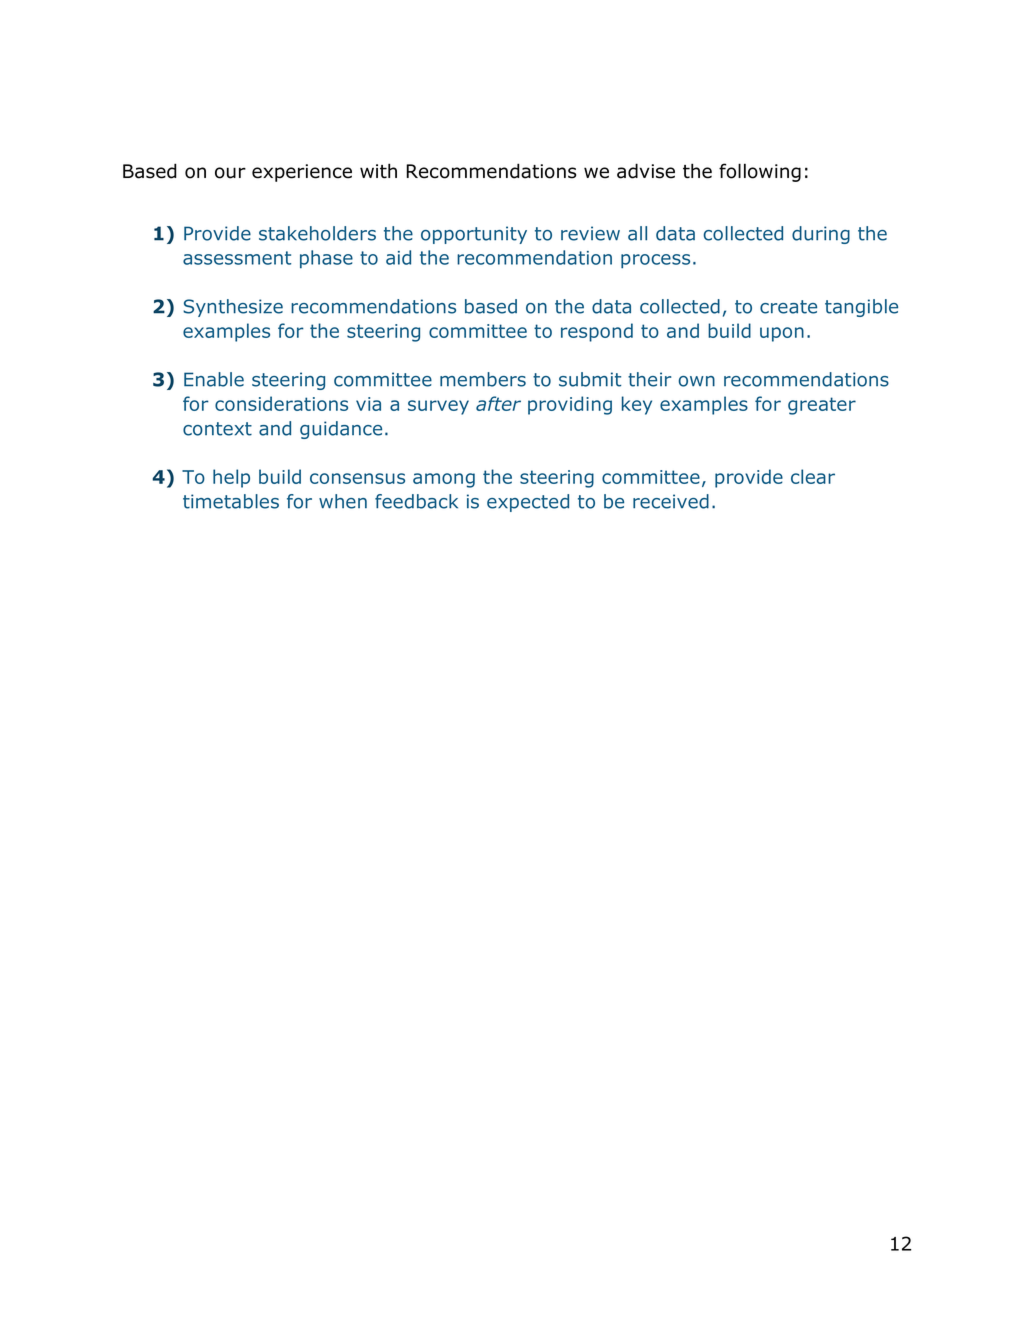  I want to click on submit, so click(590, 379).
